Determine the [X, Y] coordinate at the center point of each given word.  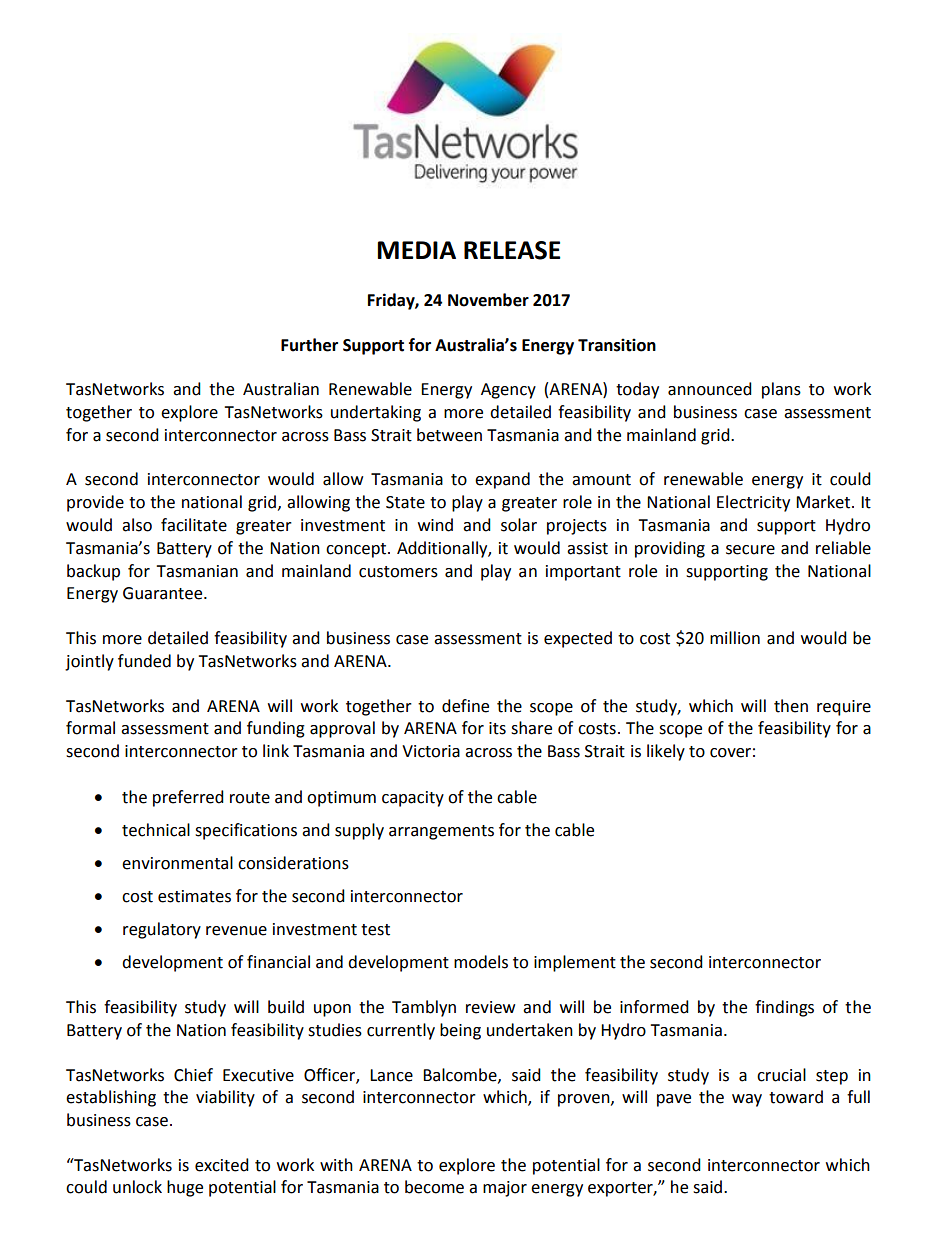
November [488, 300]
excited [222, 1165]
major [505, 1189]
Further [309, 345]
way [747, 1100]
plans [781, 390]
